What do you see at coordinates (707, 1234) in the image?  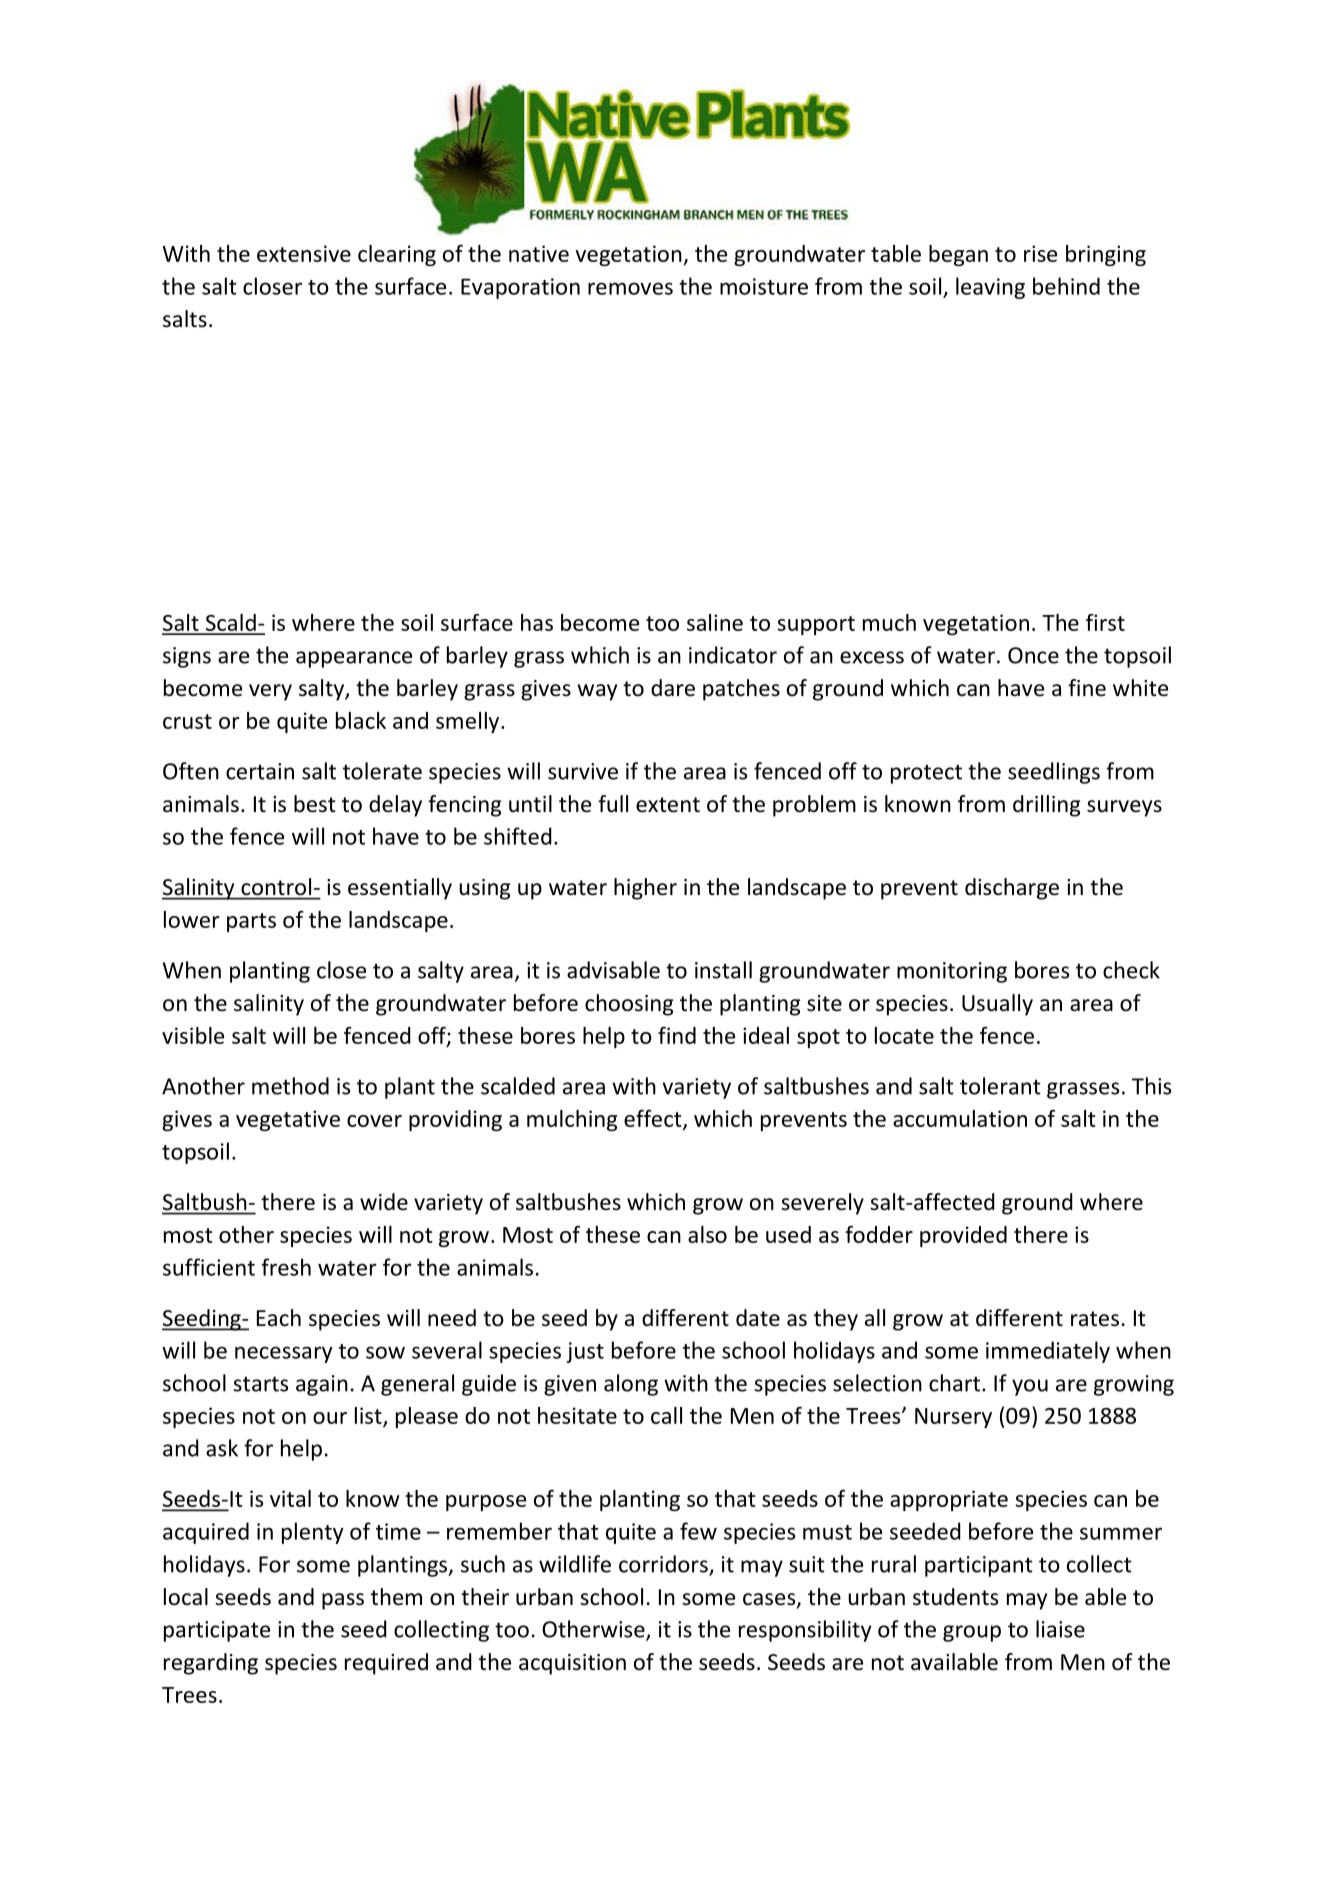 I see `also` at bounding box center [707, 1234].
